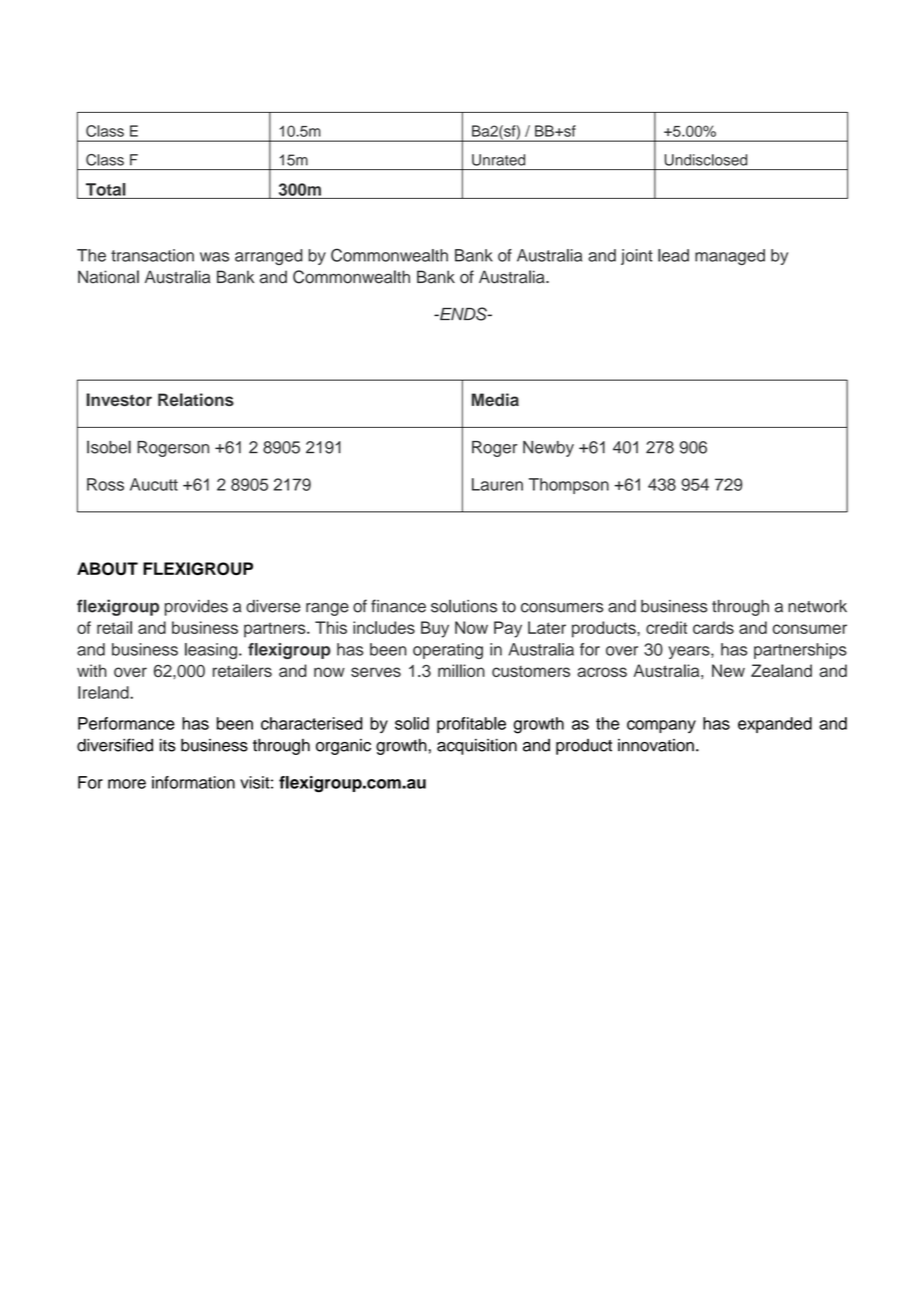 This page has width=924, height=1309. I want to click on acquisition, so click(477, 747).
